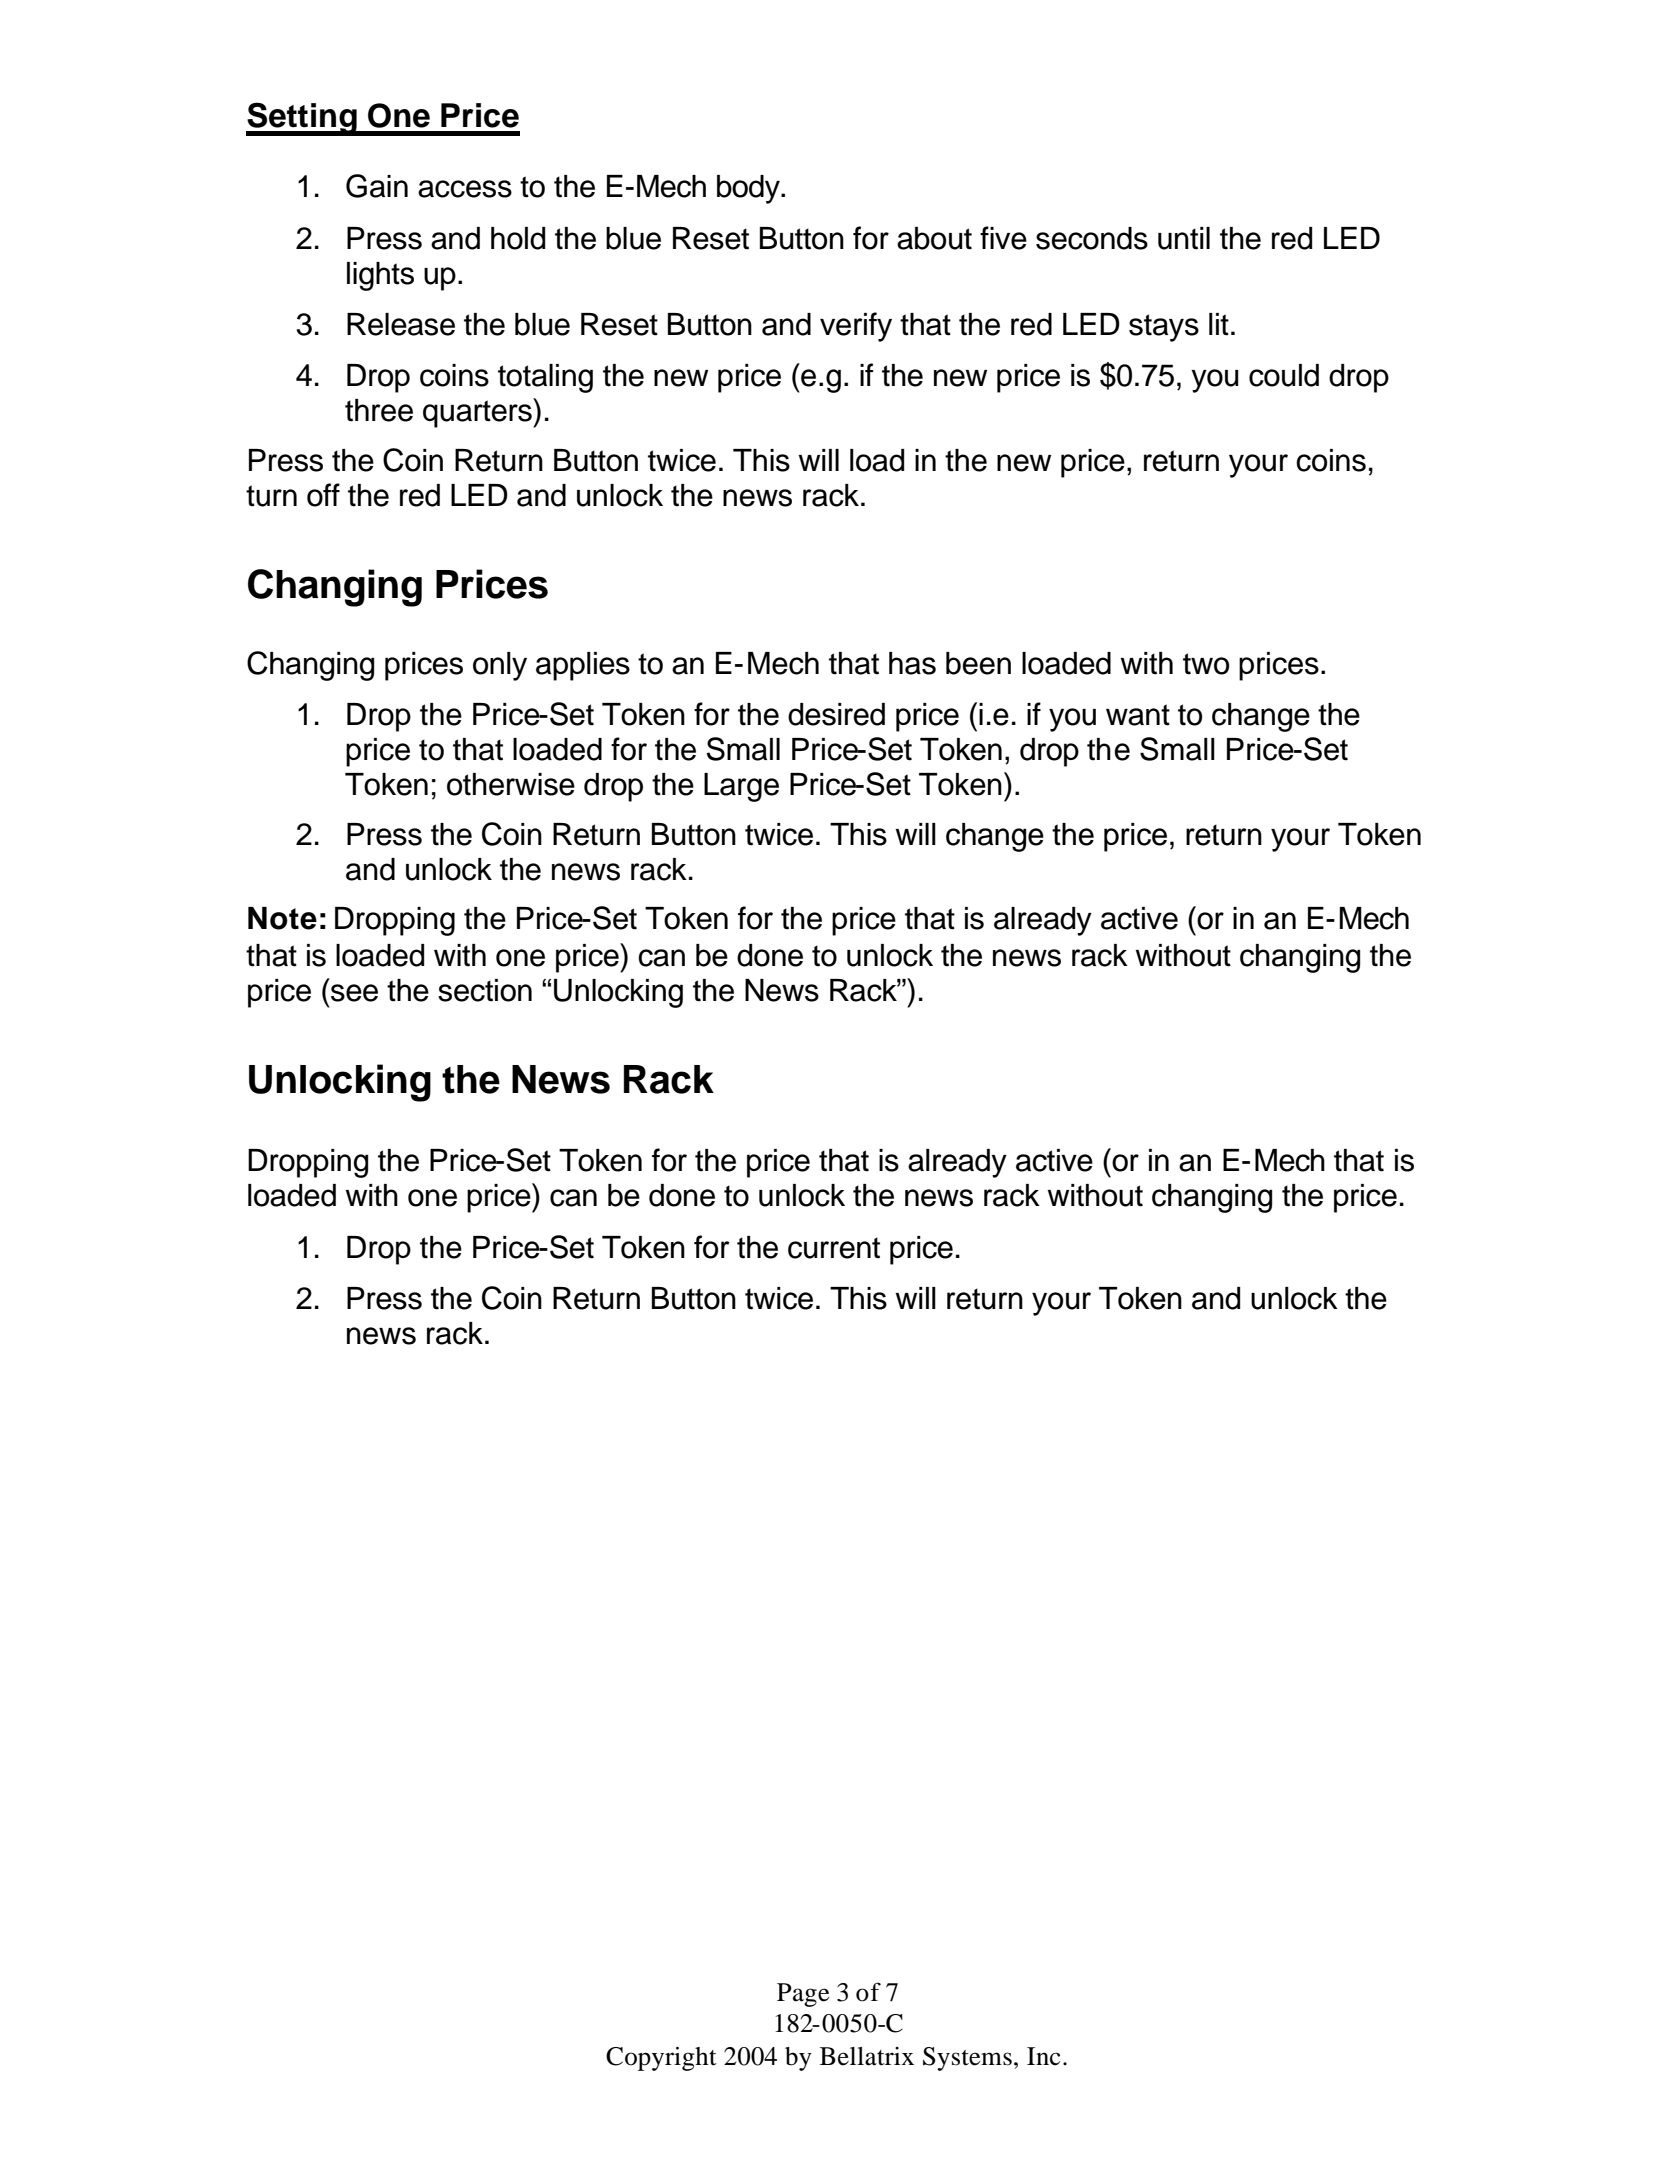 This screenshot has height=2170, width=1677. What do you see at coordinates (354, 993) in the screenshot?
I see `see` at bounding box center [354, 993].
